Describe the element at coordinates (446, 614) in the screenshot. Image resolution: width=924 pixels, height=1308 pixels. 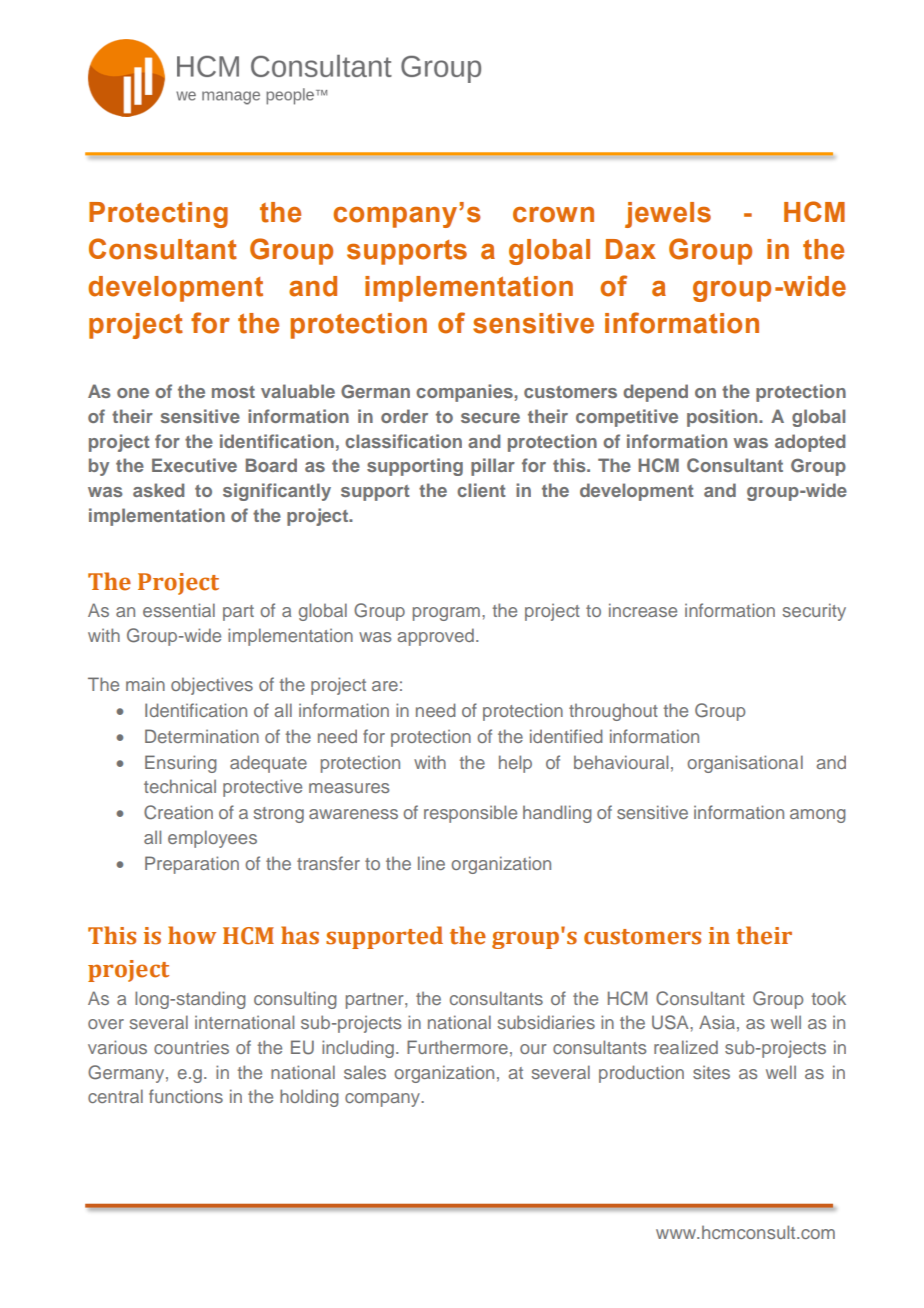
I see `program` at that location.
